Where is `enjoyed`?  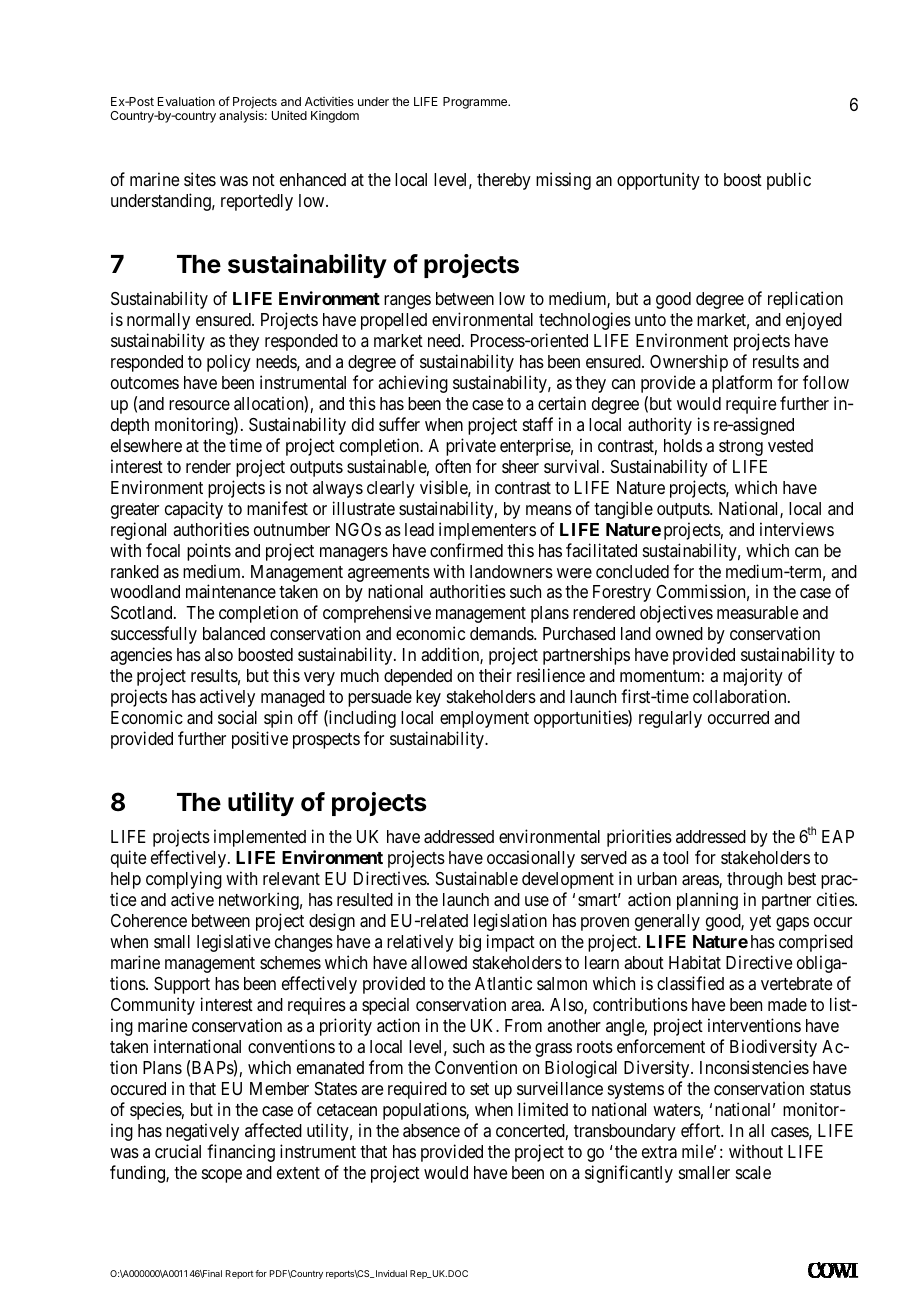
enjoyed is located at coordinates (814, 321).
